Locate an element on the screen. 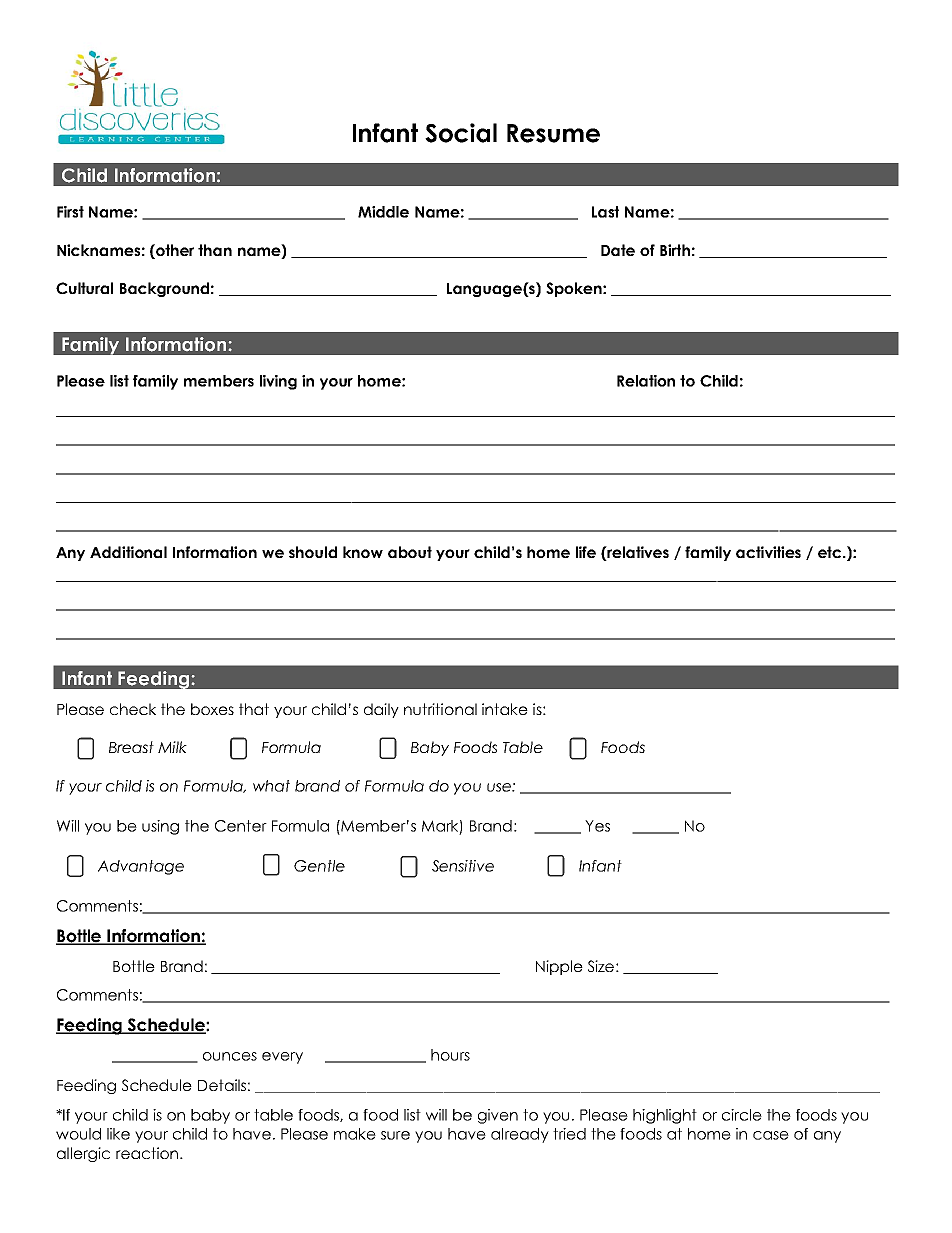  Social is located at coordinates (461, 133).
